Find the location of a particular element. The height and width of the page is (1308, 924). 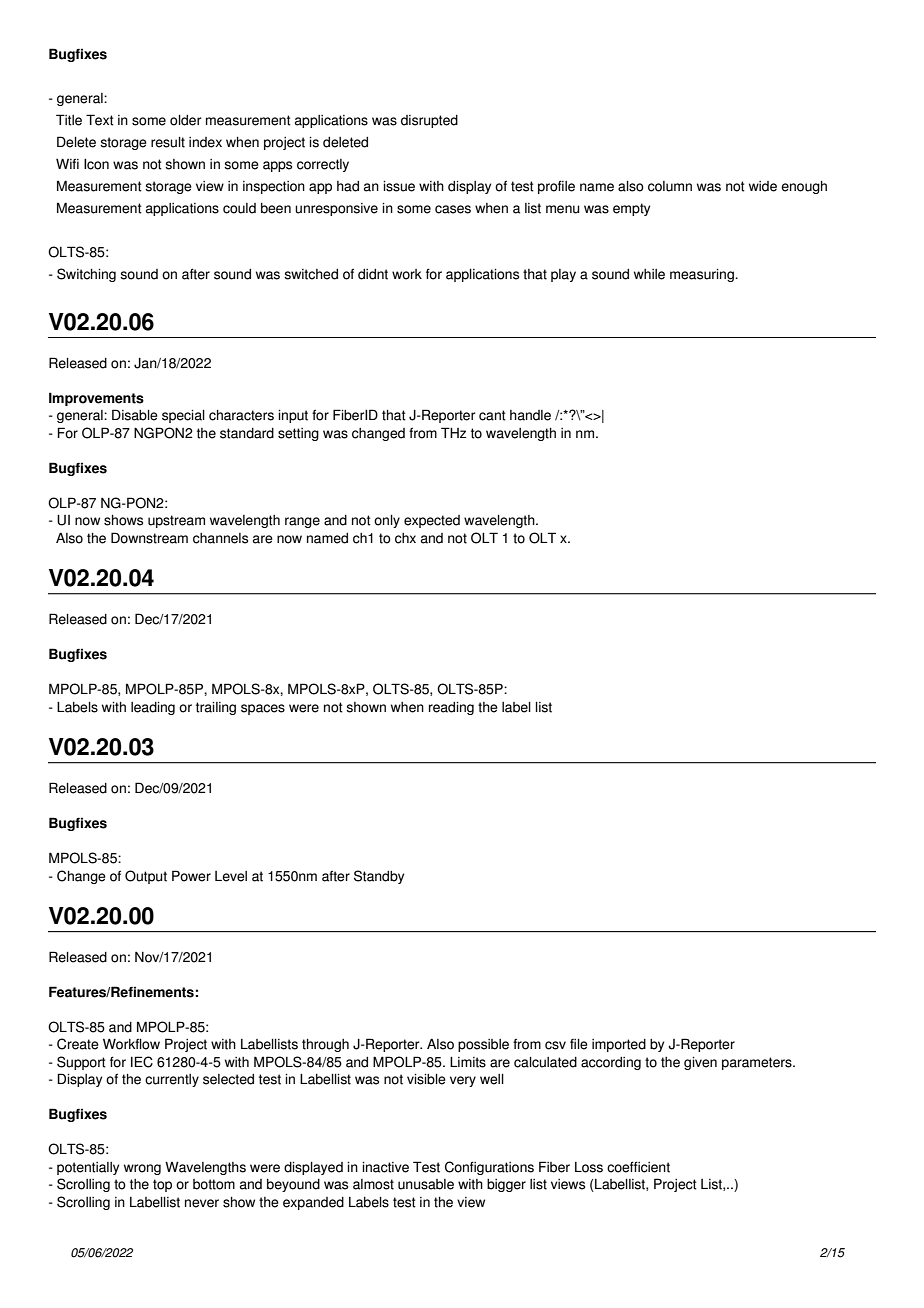

Output is located at coordinates (146, 877).
